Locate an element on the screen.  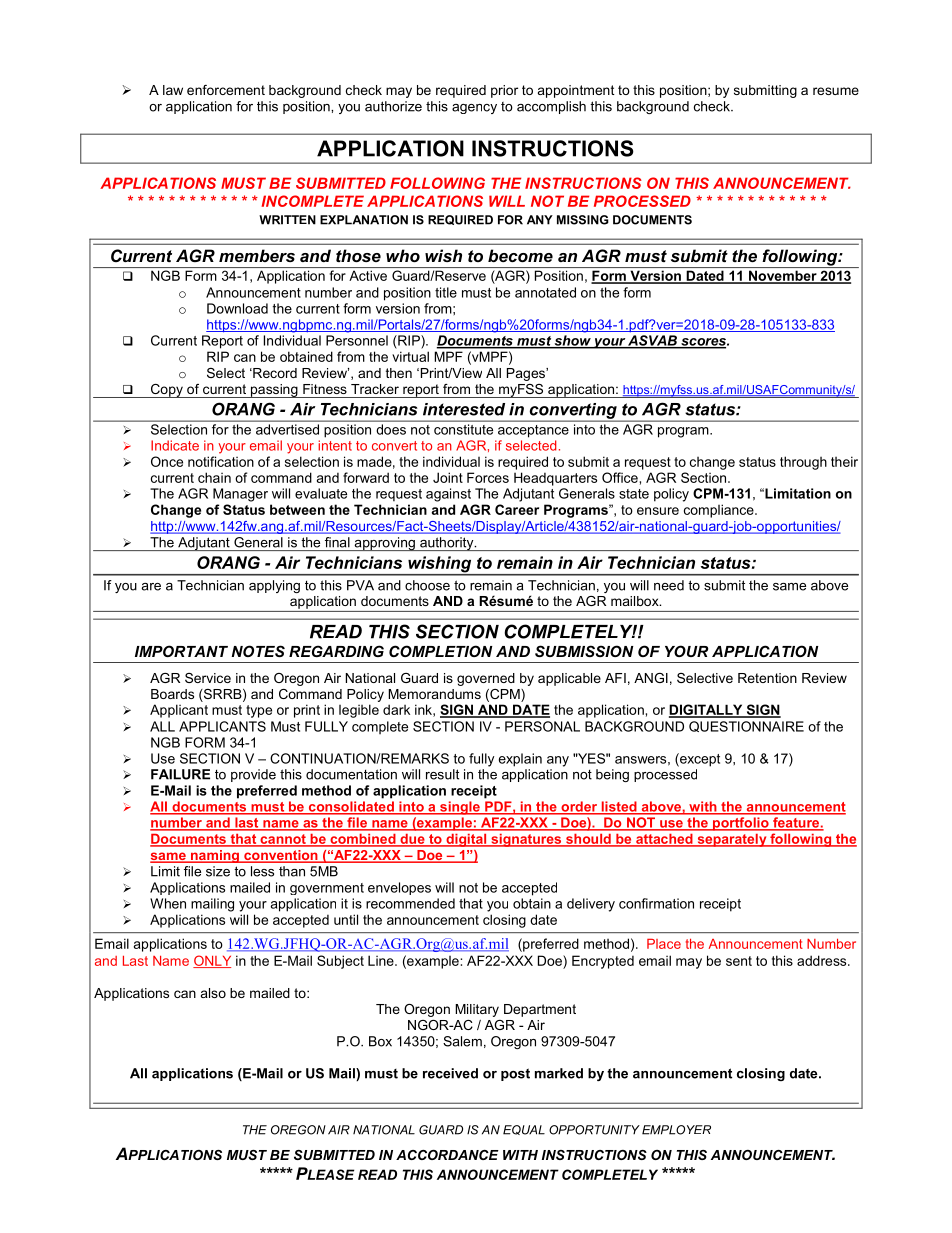
QUESTIONNAIRE is located at coordinates (746, 726).
